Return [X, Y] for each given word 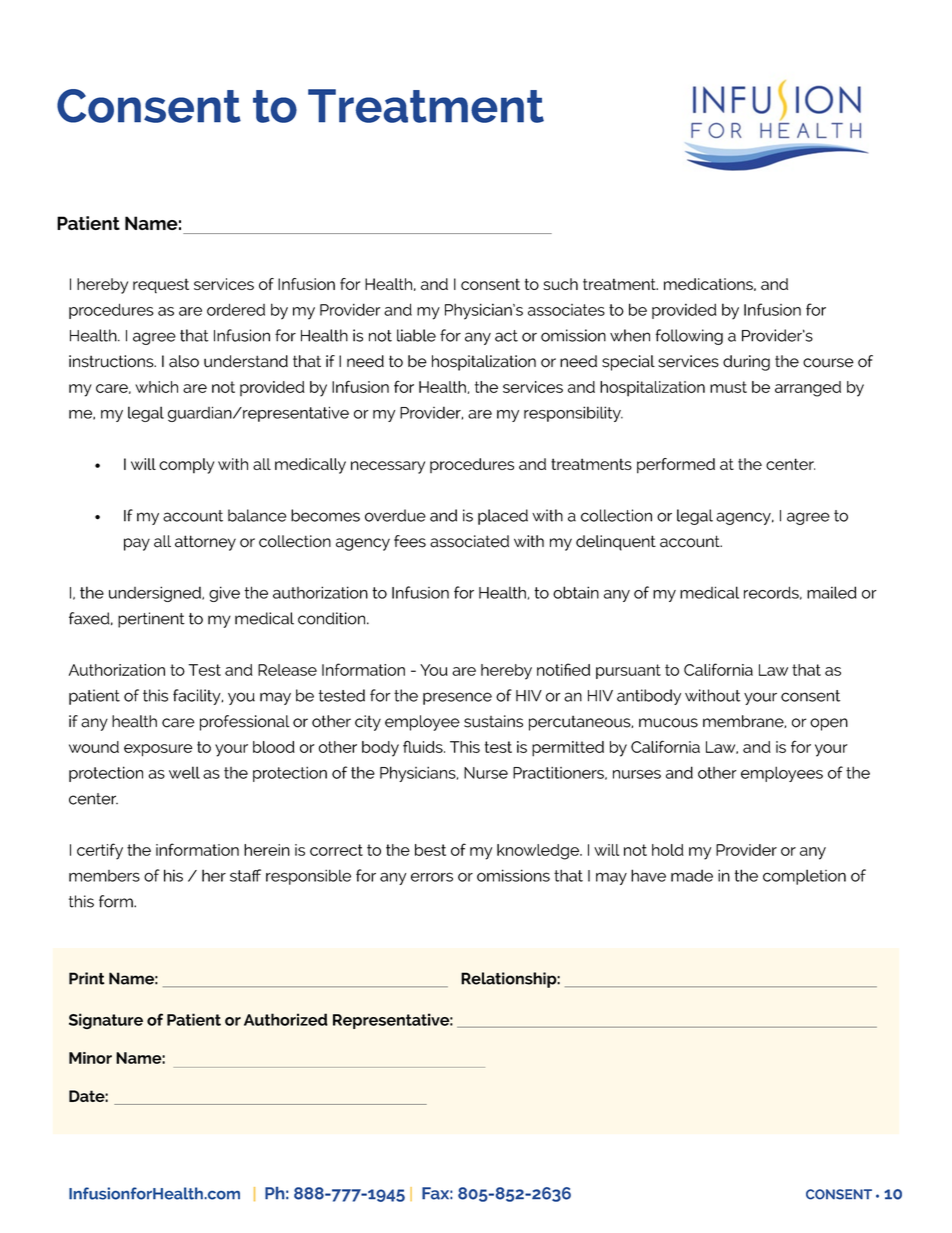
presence [457, 698]
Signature [106, 1021]
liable [416, 335]
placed [503, 517]
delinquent [616, 543]
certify [100, 851]
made [692, 875]
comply [186, 466]
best [430, 850]
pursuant [628, 671]
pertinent [151, 620]
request [161, 285]
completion [804, 877]
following [689, 337]
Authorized [286, 1019]
